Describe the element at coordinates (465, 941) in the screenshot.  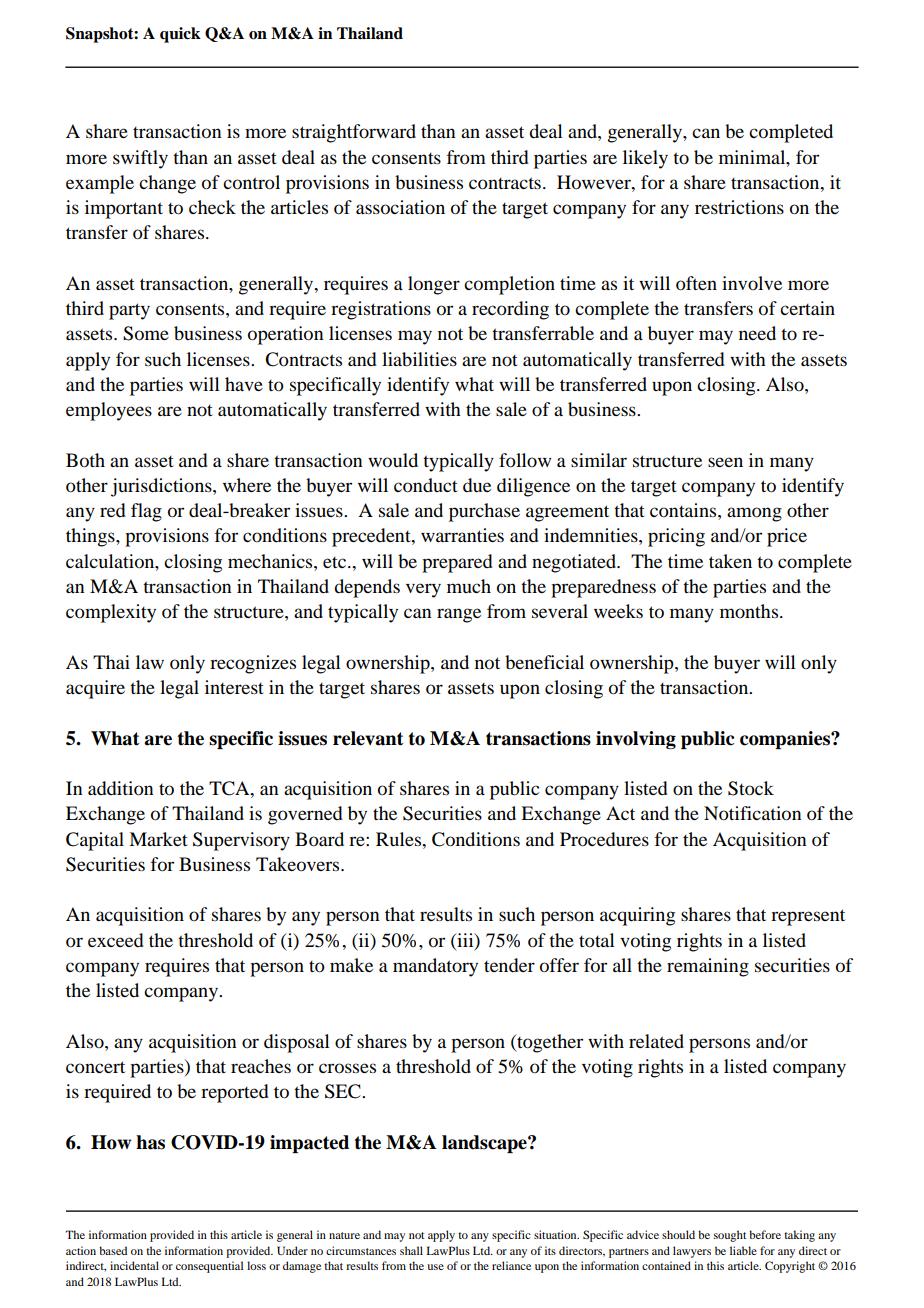
I see `iii` at that location.
